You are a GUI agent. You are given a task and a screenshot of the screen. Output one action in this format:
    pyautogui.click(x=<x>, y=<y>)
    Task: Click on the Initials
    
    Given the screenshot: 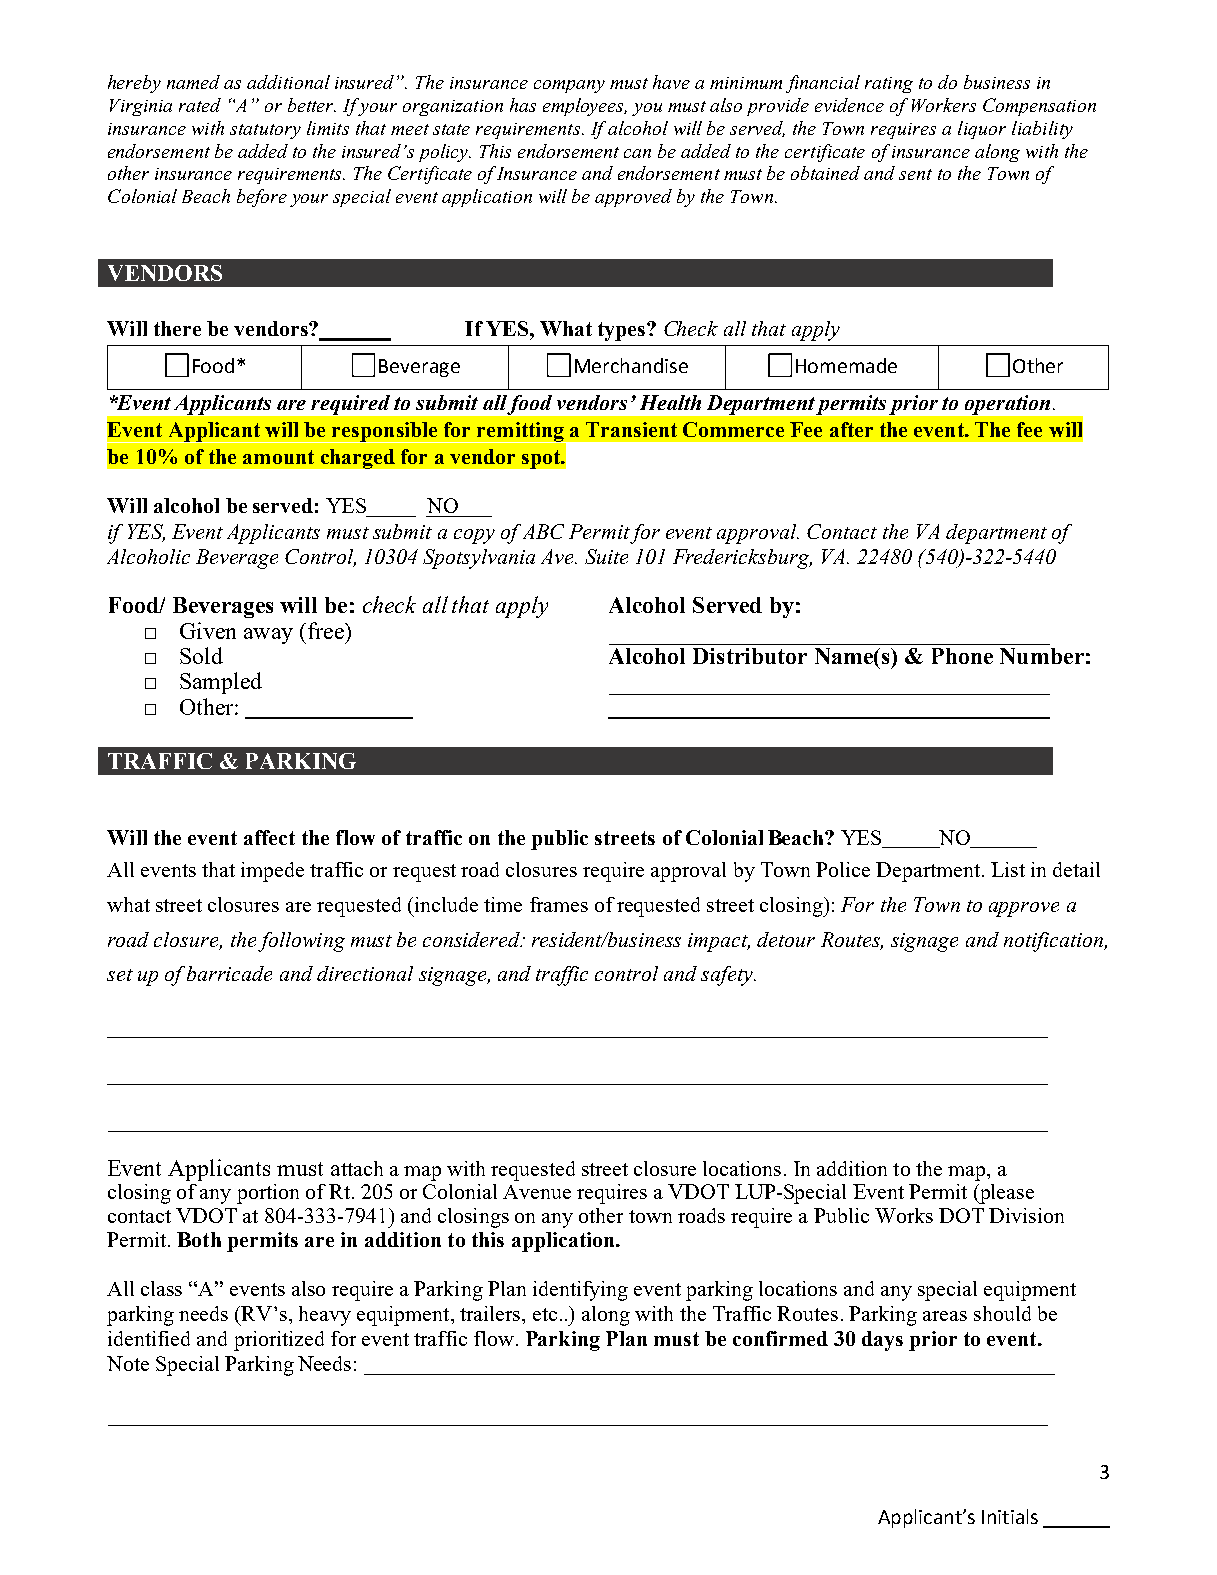 What is the action you would take?
    pyautogui.click(x=1010, y=1516)
